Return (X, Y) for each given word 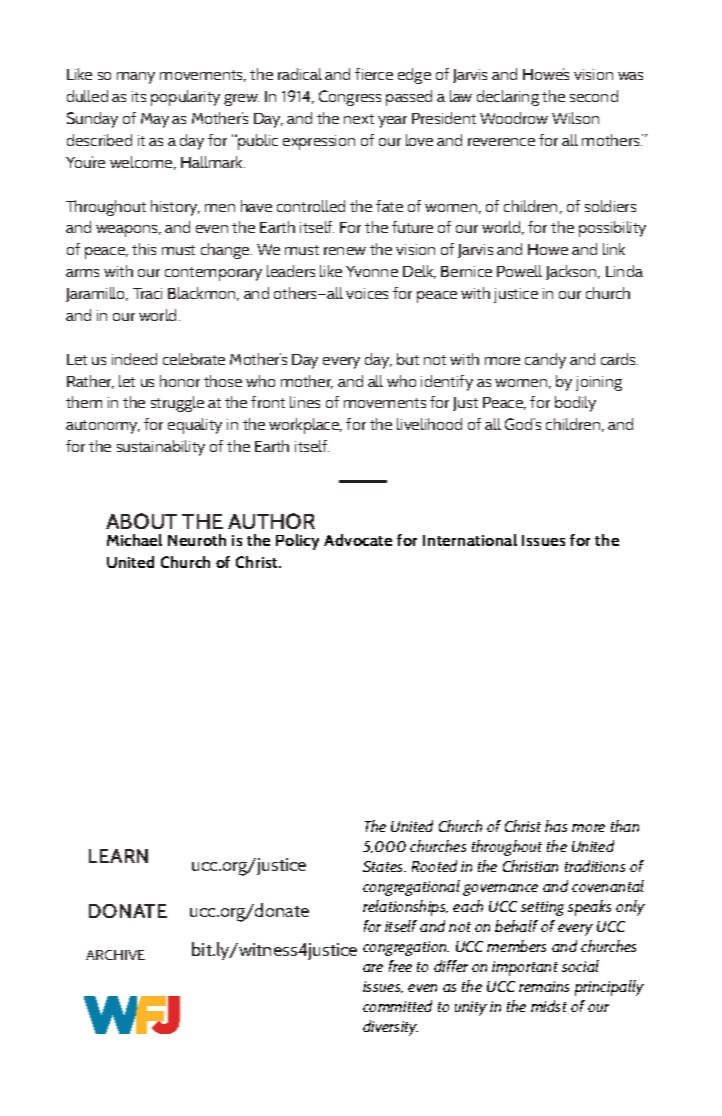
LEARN (118, 856)
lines (305, 402)
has (556, 826)
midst (549, 1006)
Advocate (358, 540)
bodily (575, 404)
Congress (350, 98)
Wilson (575, 118)
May (155, 120)
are (373, 968)
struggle (177, 404)
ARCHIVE (115, 955)
